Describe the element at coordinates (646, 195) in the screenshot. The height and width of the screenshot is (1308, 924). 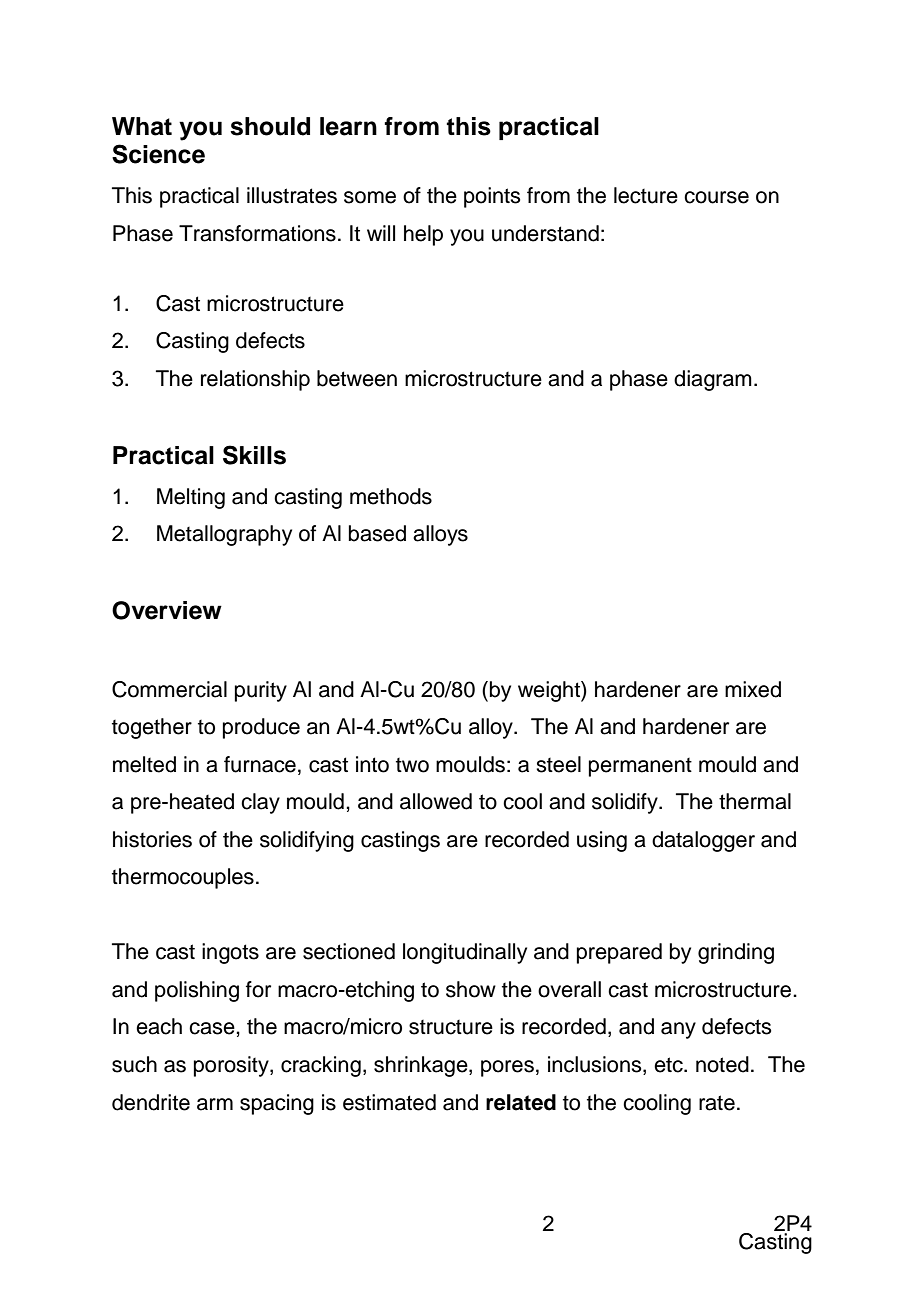
I see `lecture` at that location.
